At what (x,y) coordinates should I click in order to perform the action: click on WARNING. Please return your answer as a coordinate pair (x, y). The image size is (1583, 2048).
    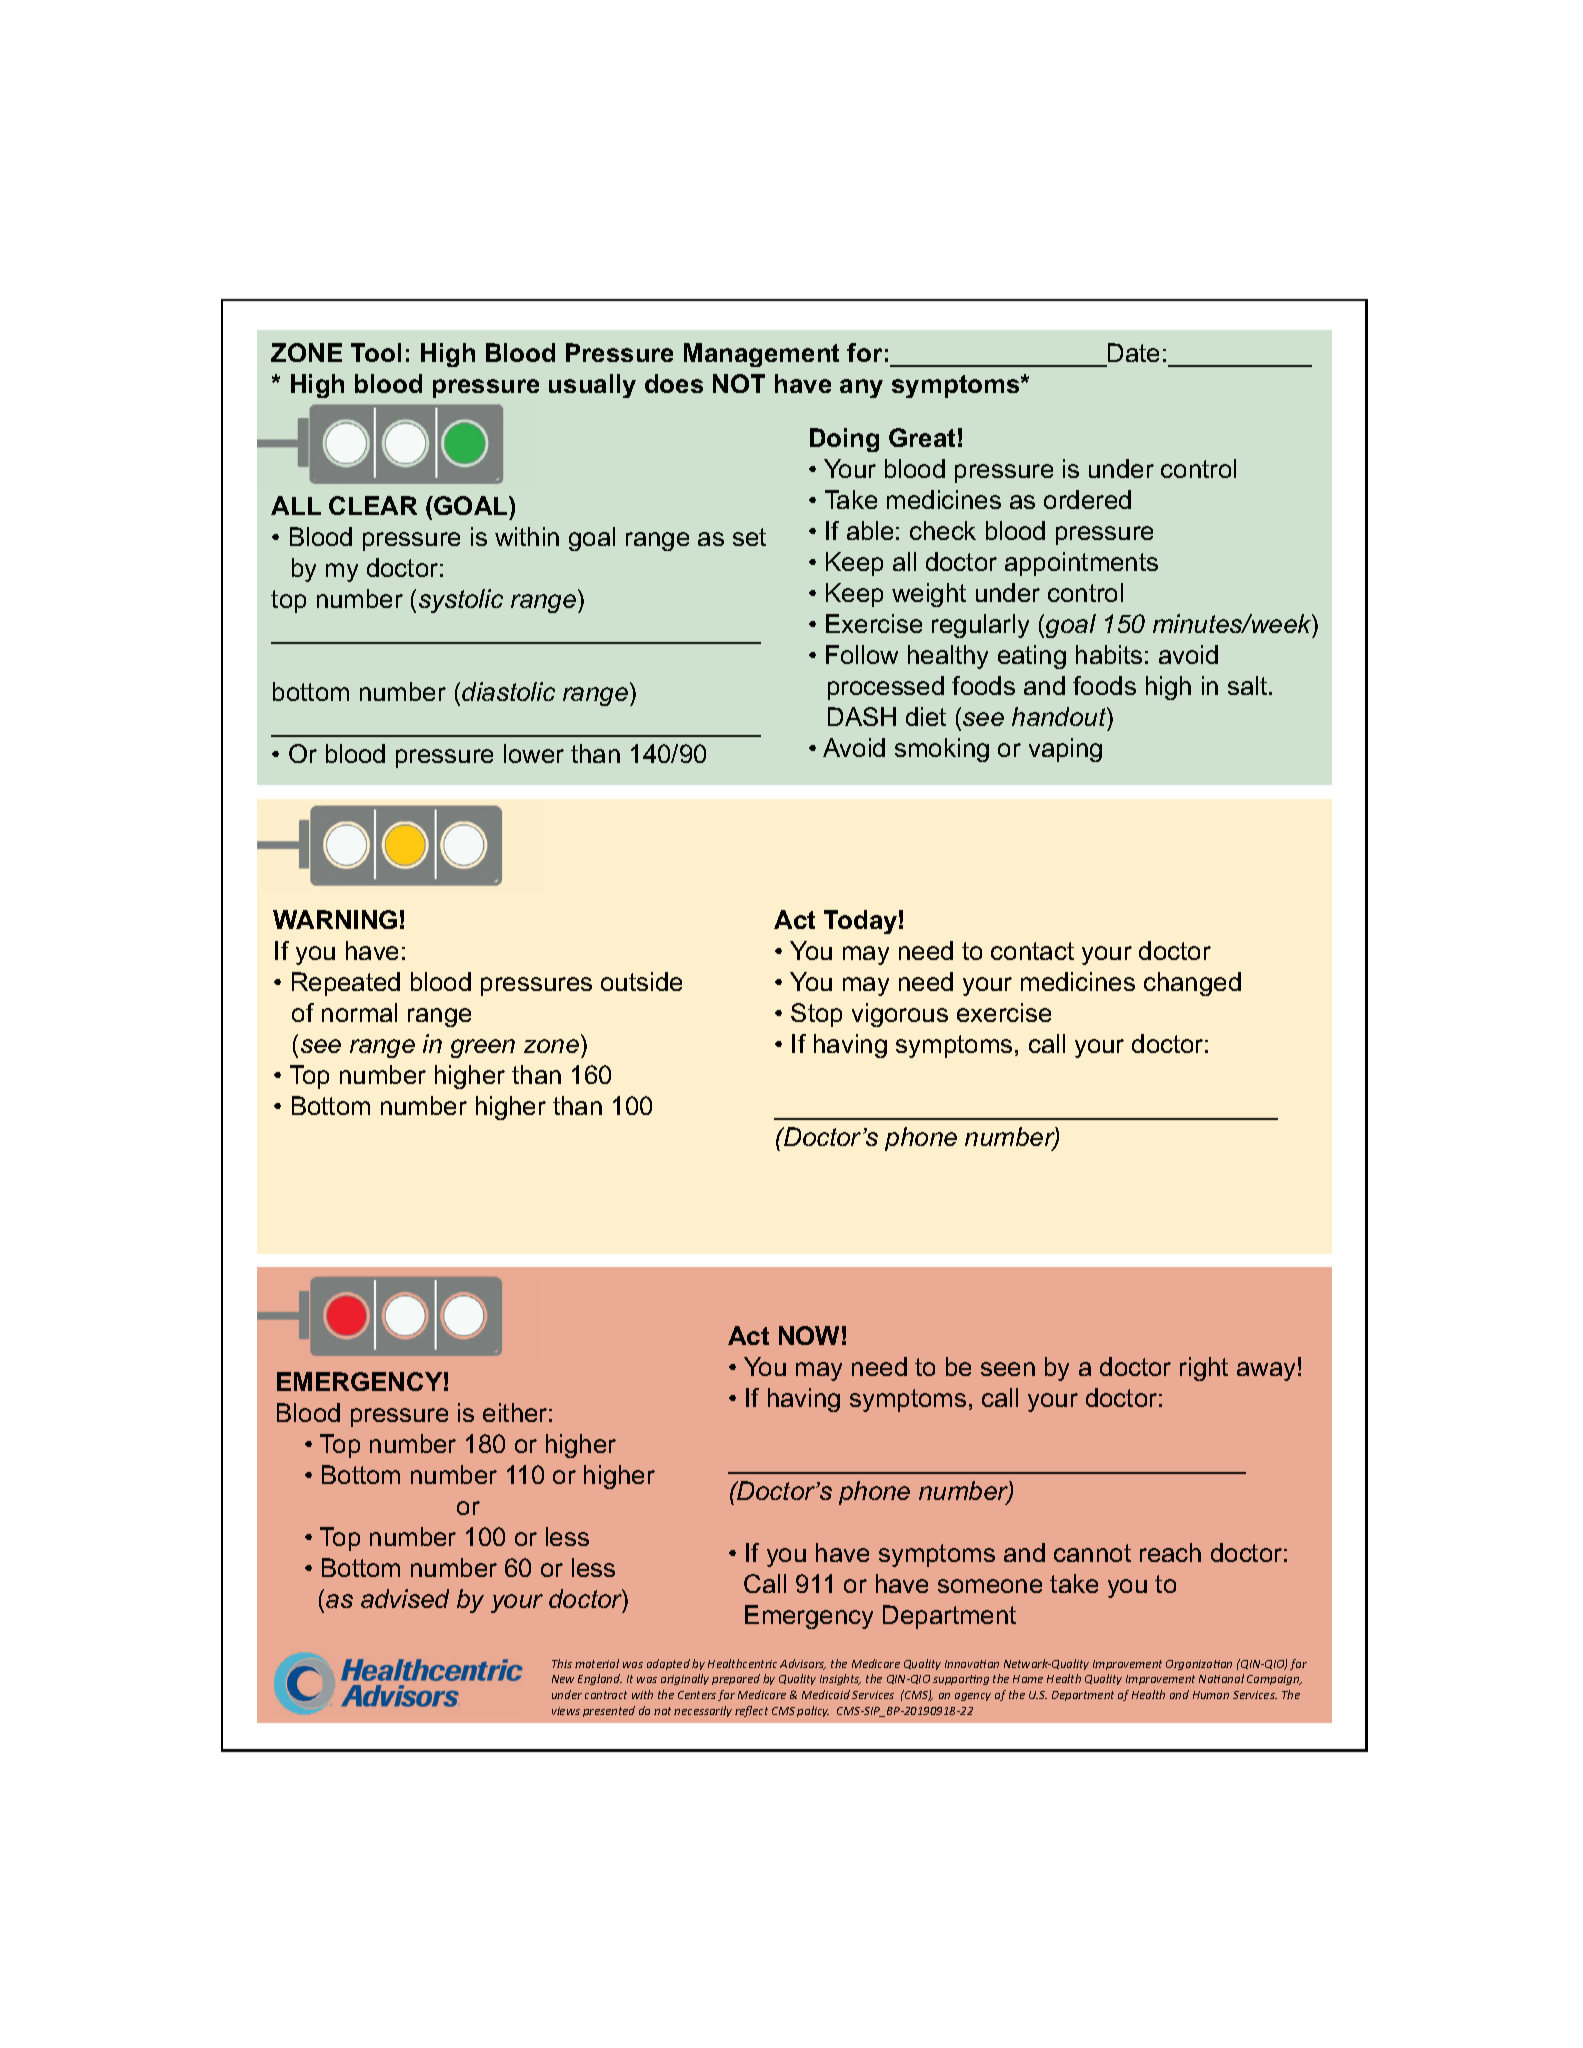
    Looking at the image, I should click on (335, 919).
